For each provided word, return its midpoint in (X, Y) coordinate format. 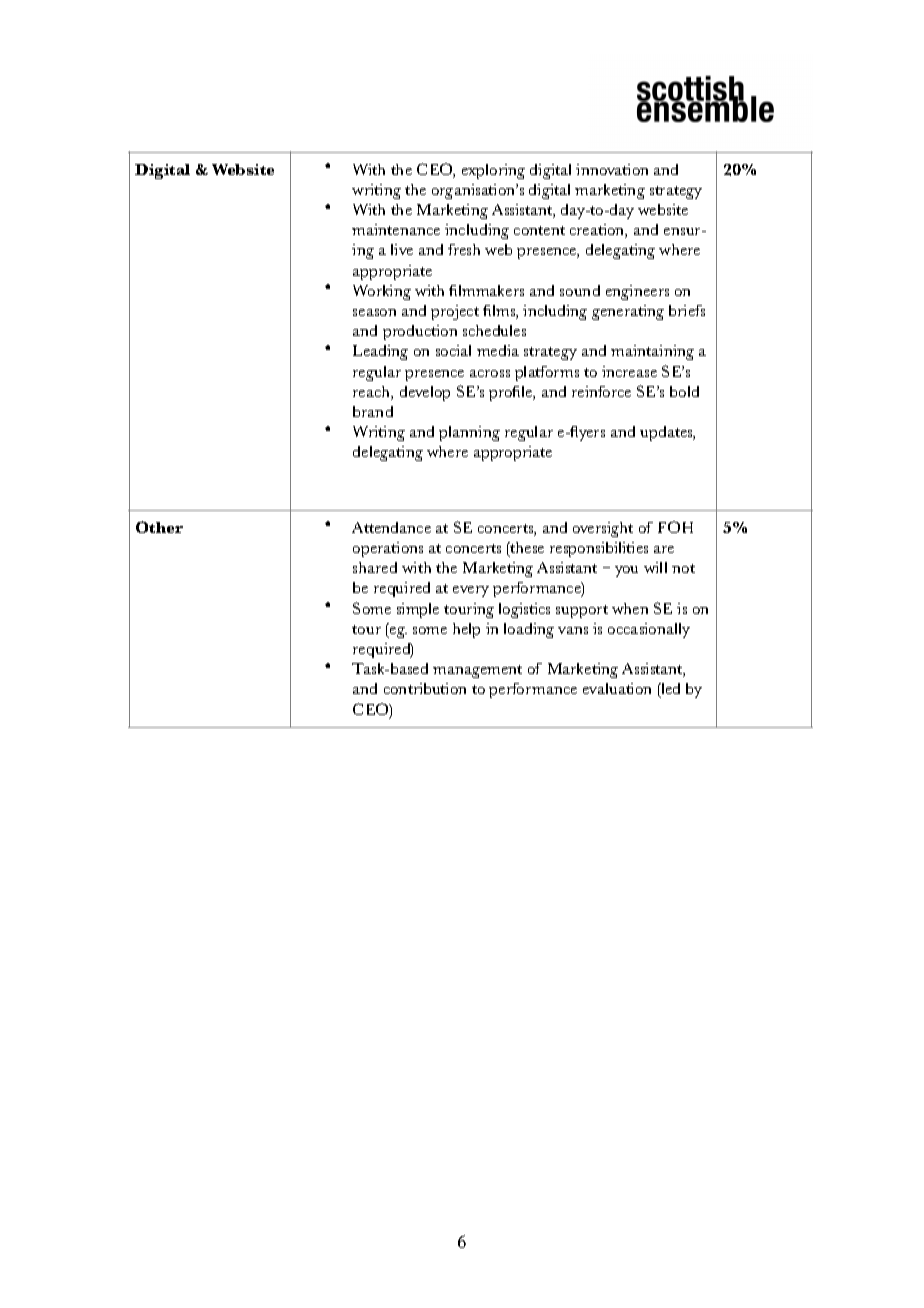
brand (373, 411)
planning (469, 433)
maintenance (396, 229)
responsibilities (599, 549)
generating (628, 312)
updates (667, 433)
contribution (425, 688)
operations (388, 549)
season (374, 312)
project (455, 312)
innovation (612, 169)
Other (159, 527)
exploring (493, 171)
